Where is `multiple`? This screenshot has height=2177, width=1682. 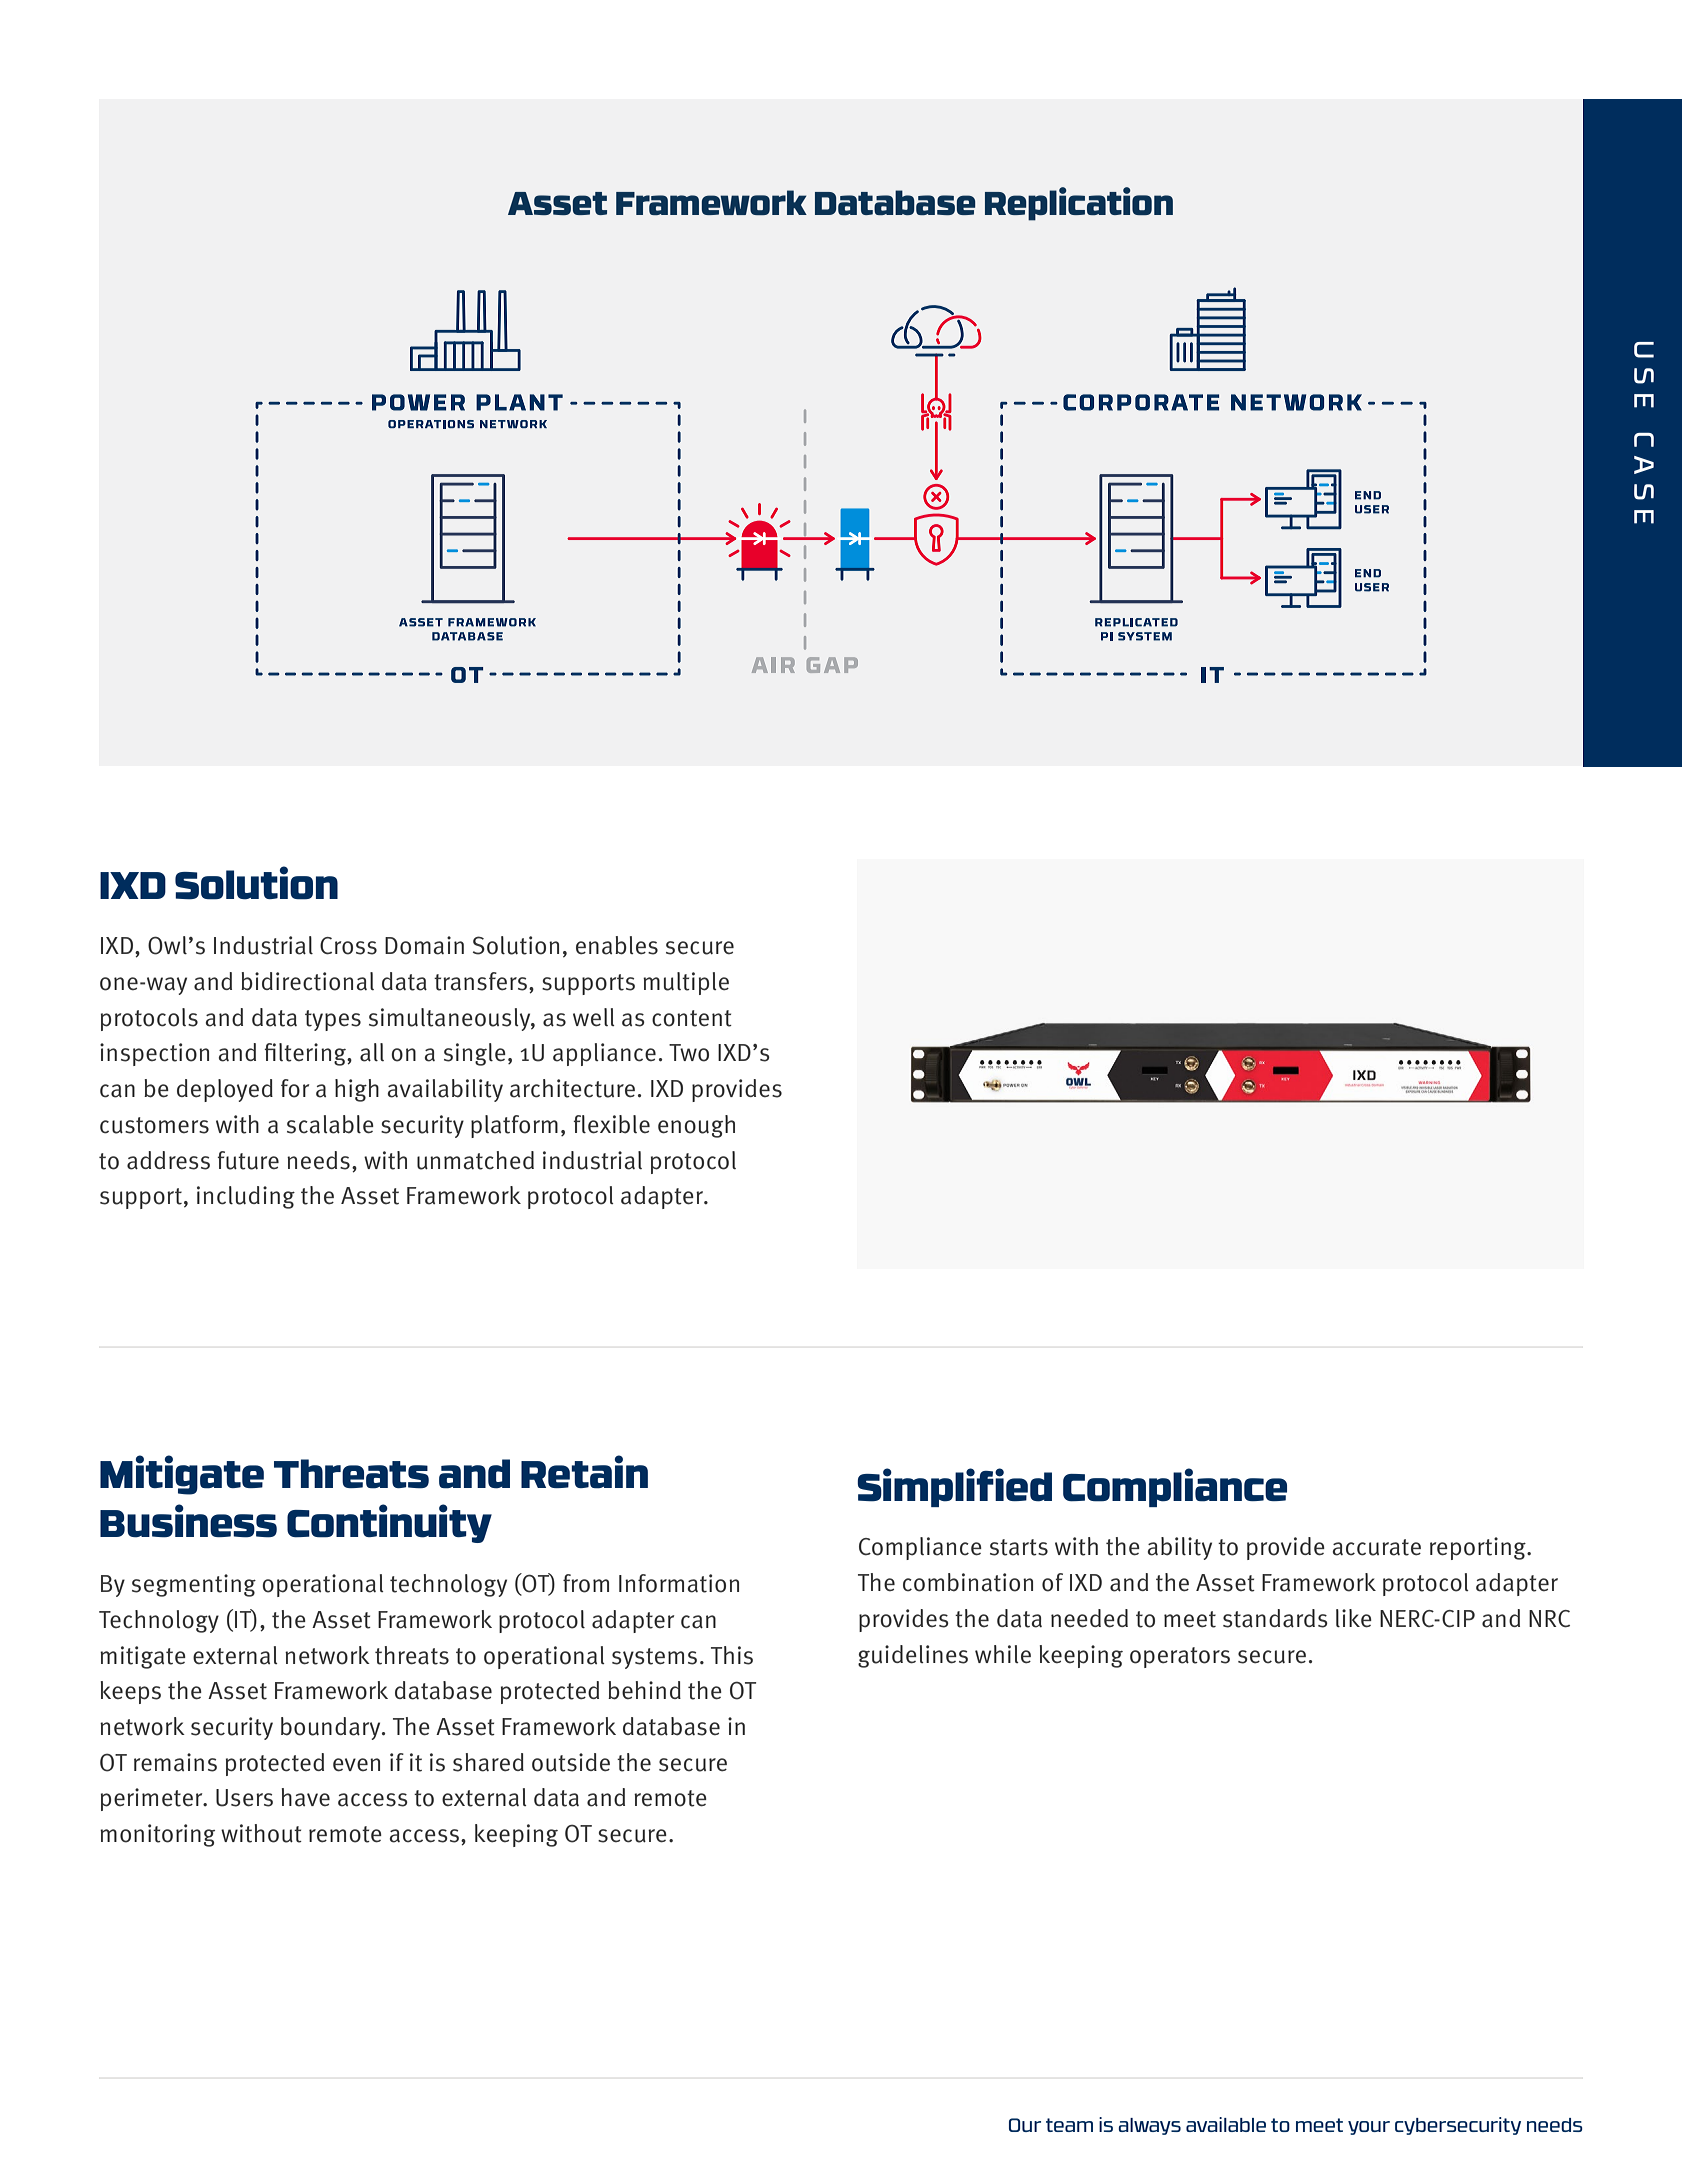 multiple is located at coordinates (686, 983).
